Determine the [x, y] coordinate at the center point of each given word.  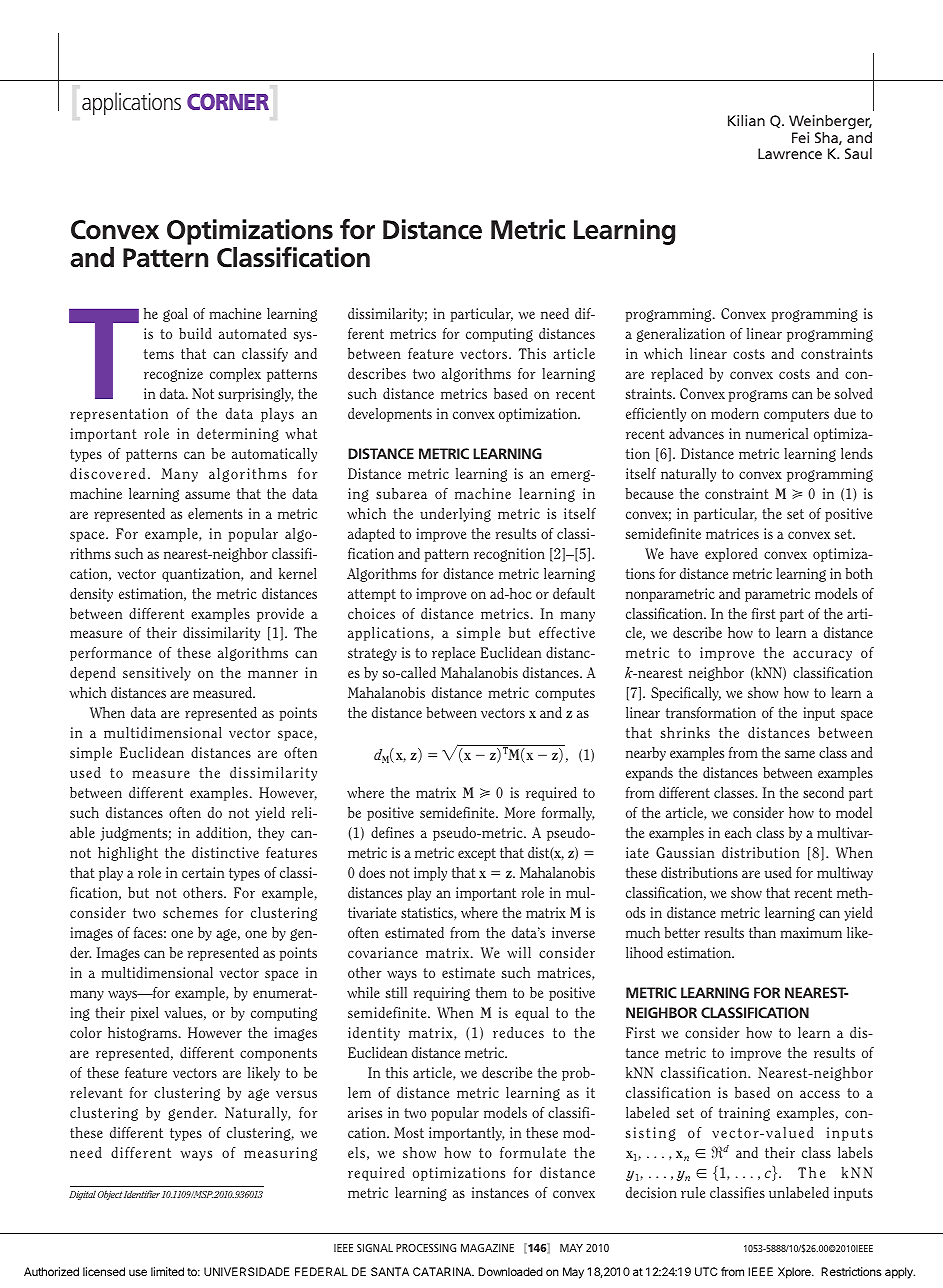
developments [390, 415]
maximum [811, 932]
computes [565, 694]
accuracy [822, 655]
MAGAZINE [487, 1248]
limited [167, 1271]
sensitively [157, 674]
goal [175, 315]
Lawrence [790, 153]
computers [796, 415]
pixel [145, 1014]
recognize [173, 375]
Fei [800, 137]
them [491, 992]
